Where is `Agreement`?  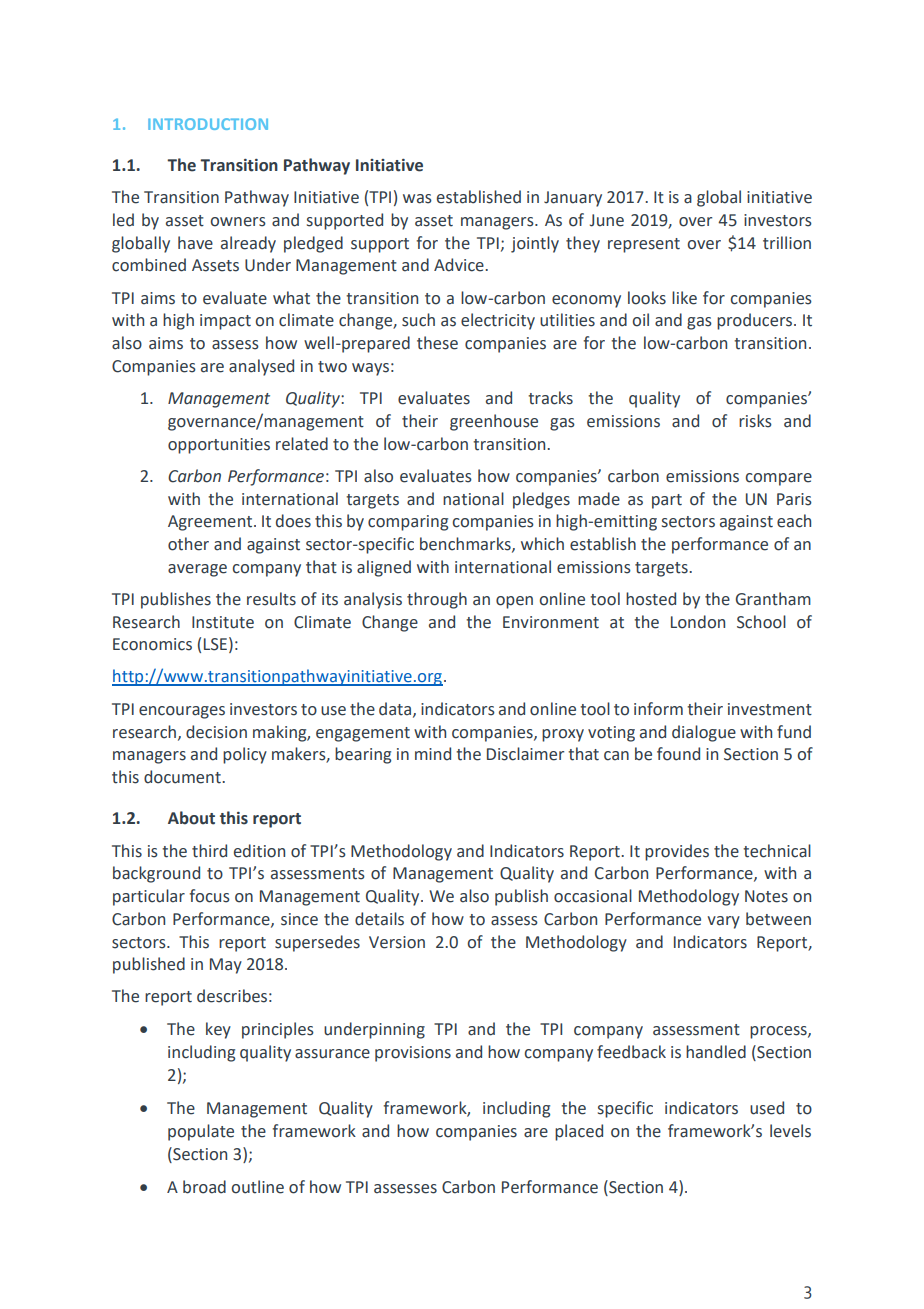
Agreement is located at coordinates (210, 523).
